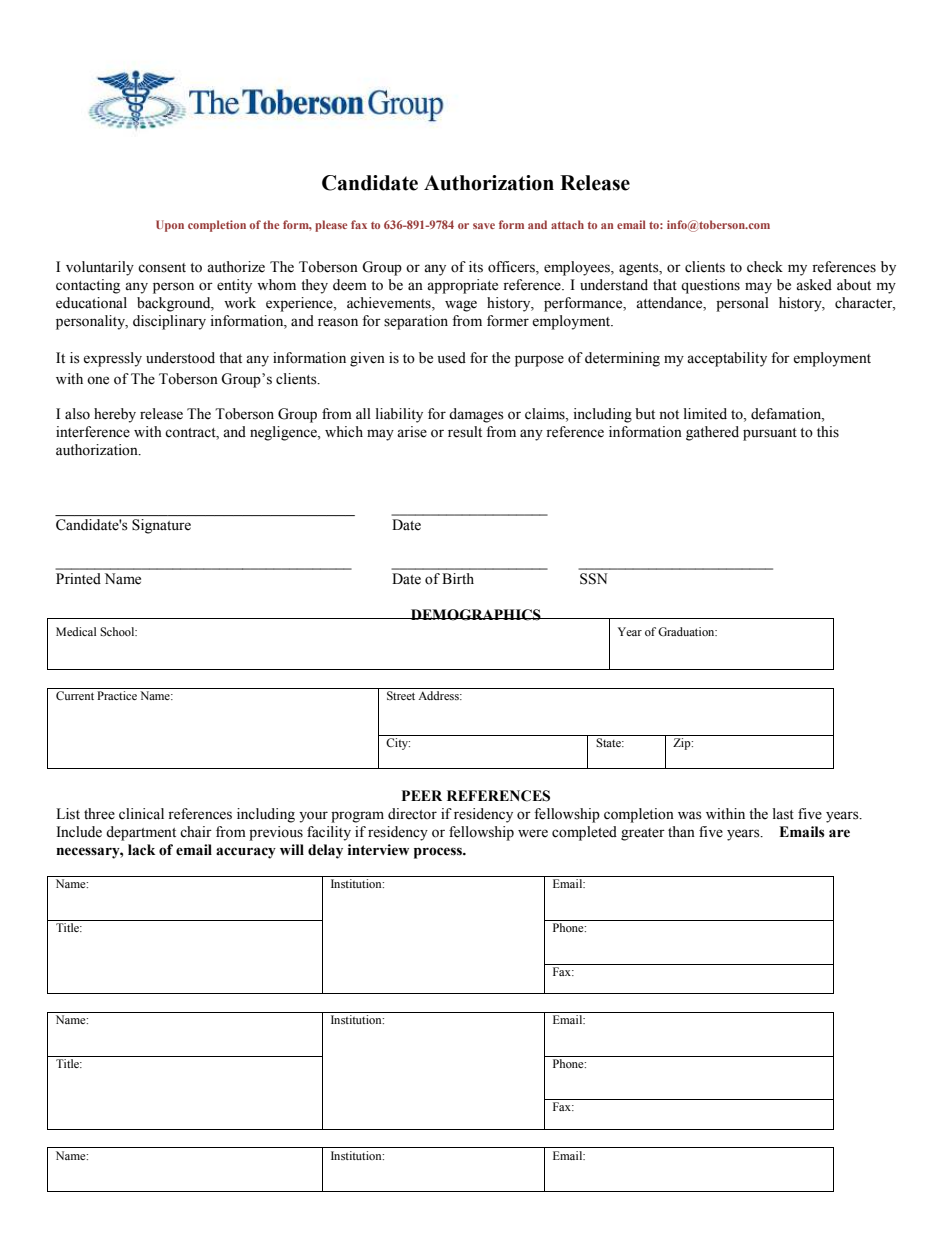 The width and height of the screenshot is (952, 1233). What do you see at coordinates (593, 579) in the screenshot?
I see `SSN` at bounding box center [593, 579].
